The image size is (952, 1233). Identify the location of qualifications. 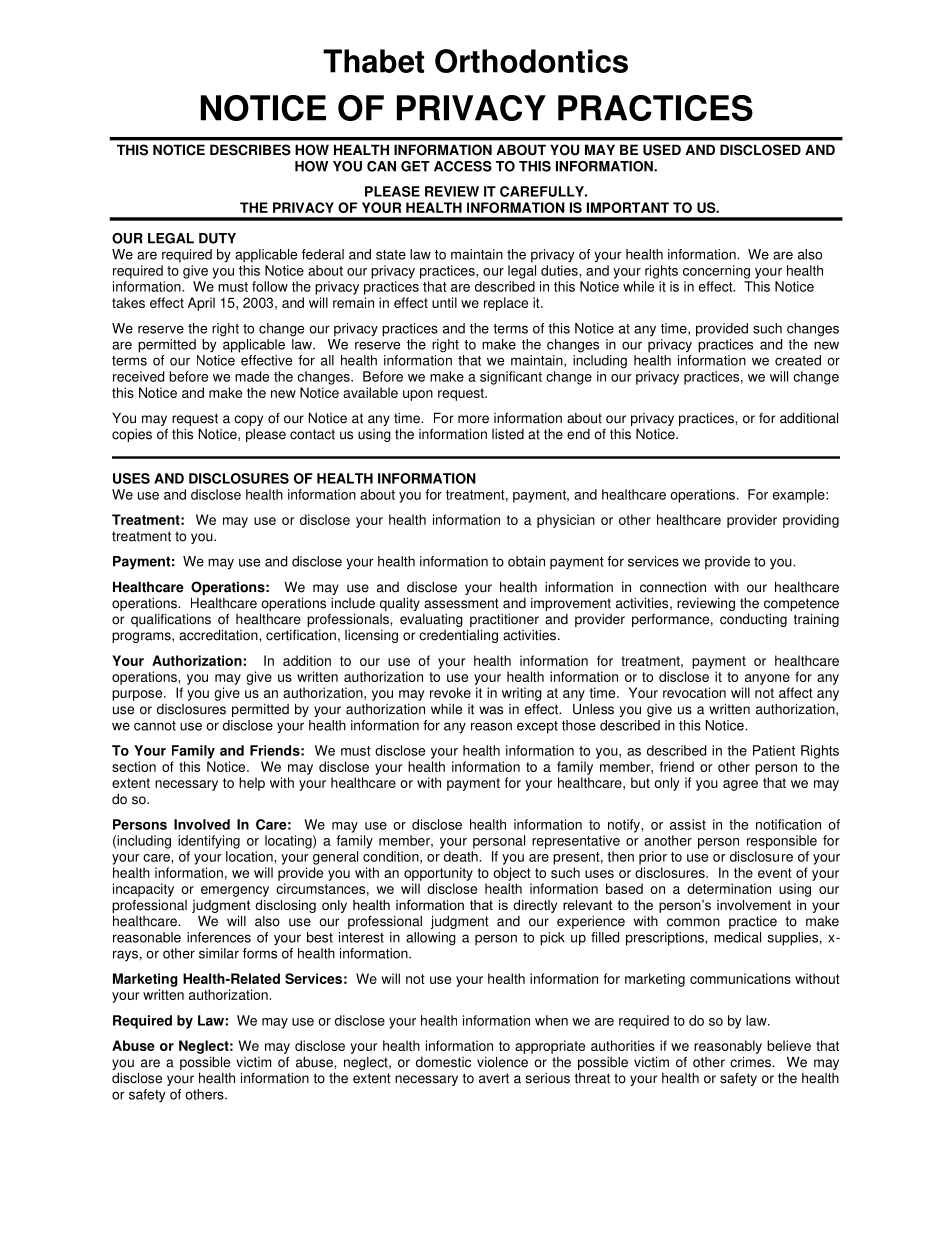
(171, 620).
